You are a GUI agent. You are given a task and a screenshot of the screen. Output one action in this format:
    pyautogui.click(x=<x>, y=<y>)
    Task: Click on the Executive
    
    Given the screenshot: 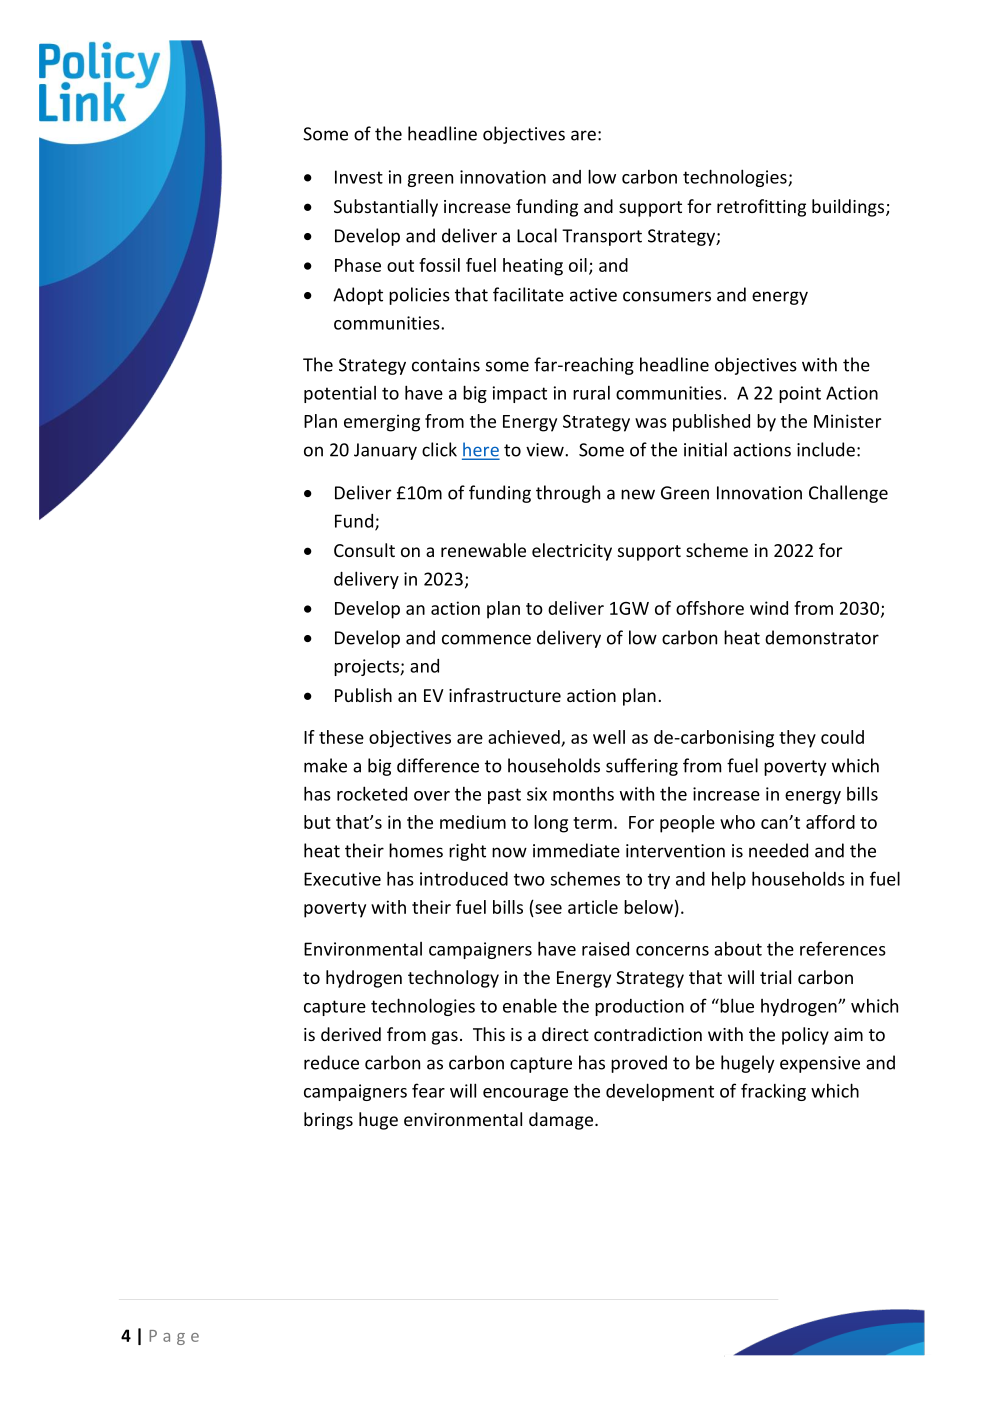 What is the action you would take?
    pyautogui.click(x=342, y=879)
